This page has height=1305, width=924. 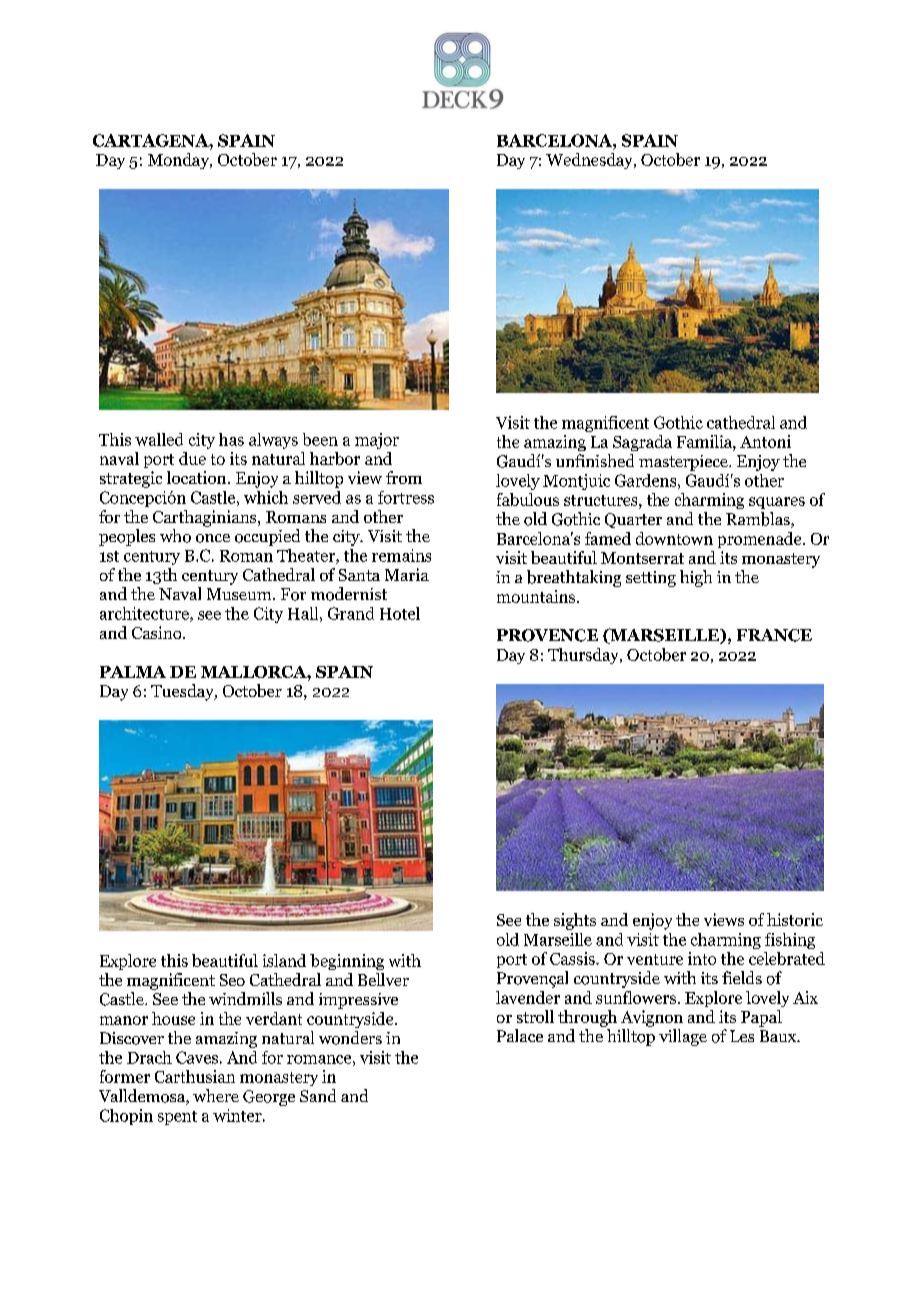 I want to click on Tuesday, so click(x=183, y=692).
